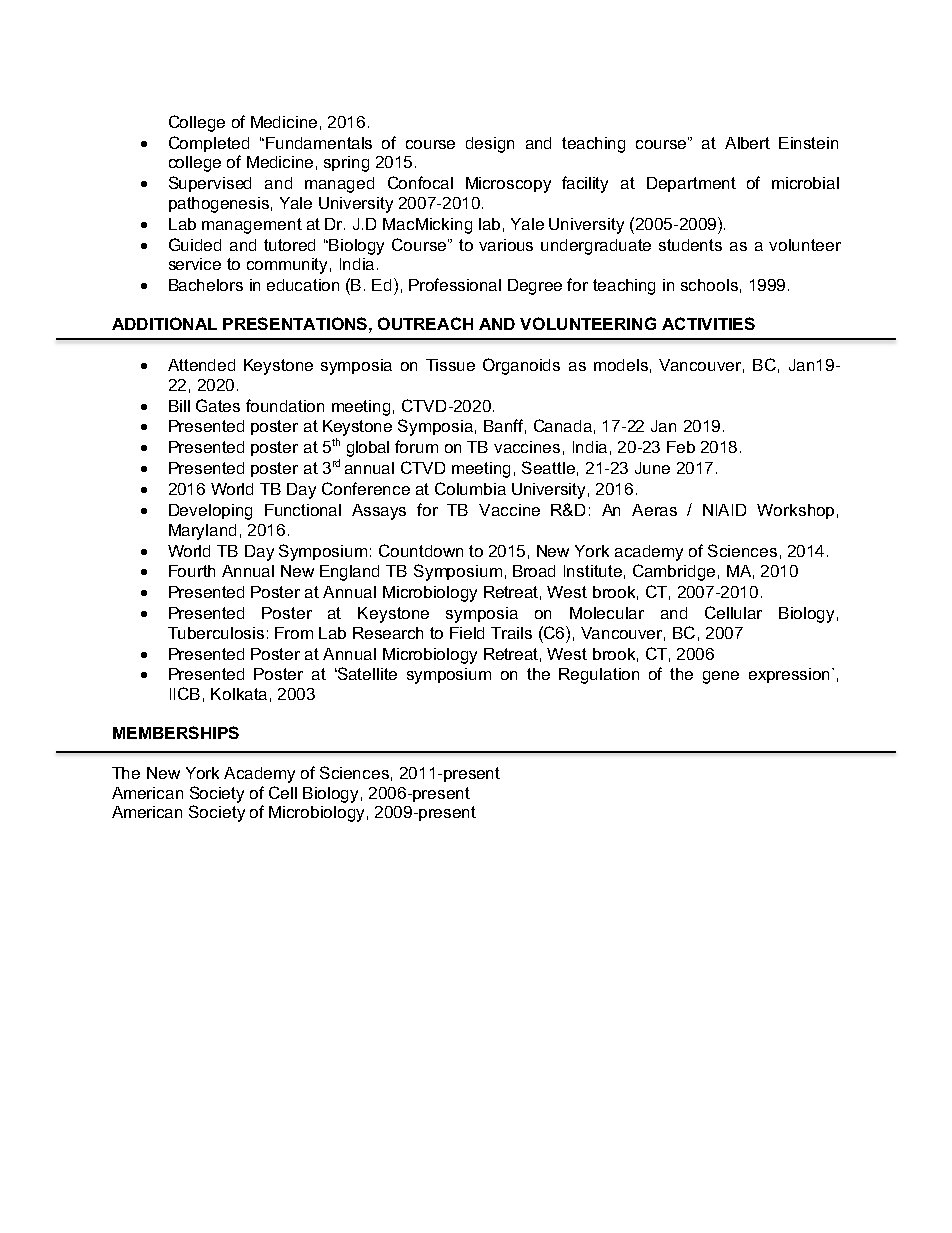 This page has height=1233, width=952. I want to click on Albert, so click(747, 143).
